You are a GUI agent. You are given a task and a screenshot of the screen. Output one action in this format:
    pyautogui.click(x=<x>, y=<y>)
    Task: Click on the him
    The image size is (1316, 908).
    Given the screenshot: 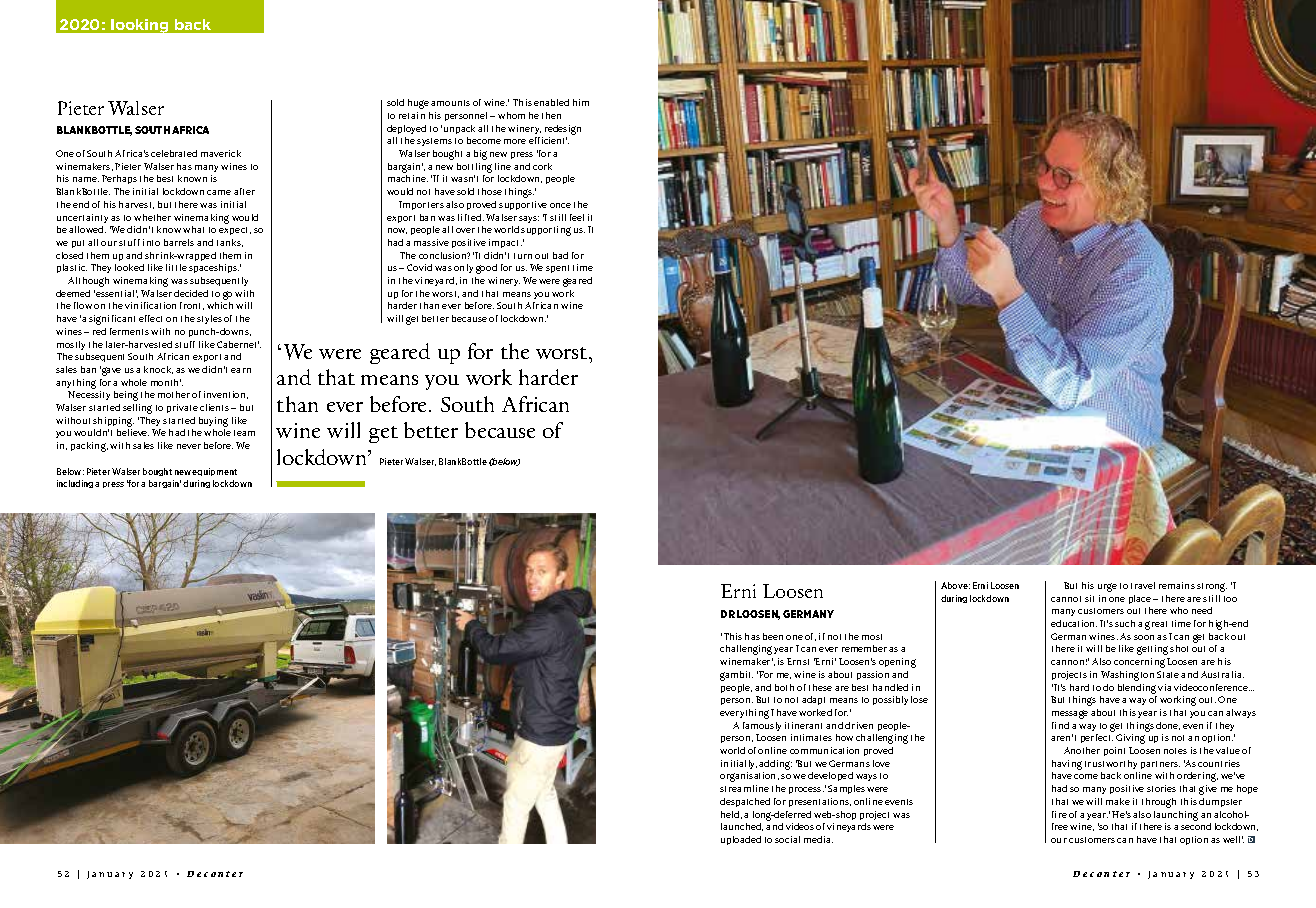 What is the action you would take?
    pyautogui.click(x=581, y=102)
